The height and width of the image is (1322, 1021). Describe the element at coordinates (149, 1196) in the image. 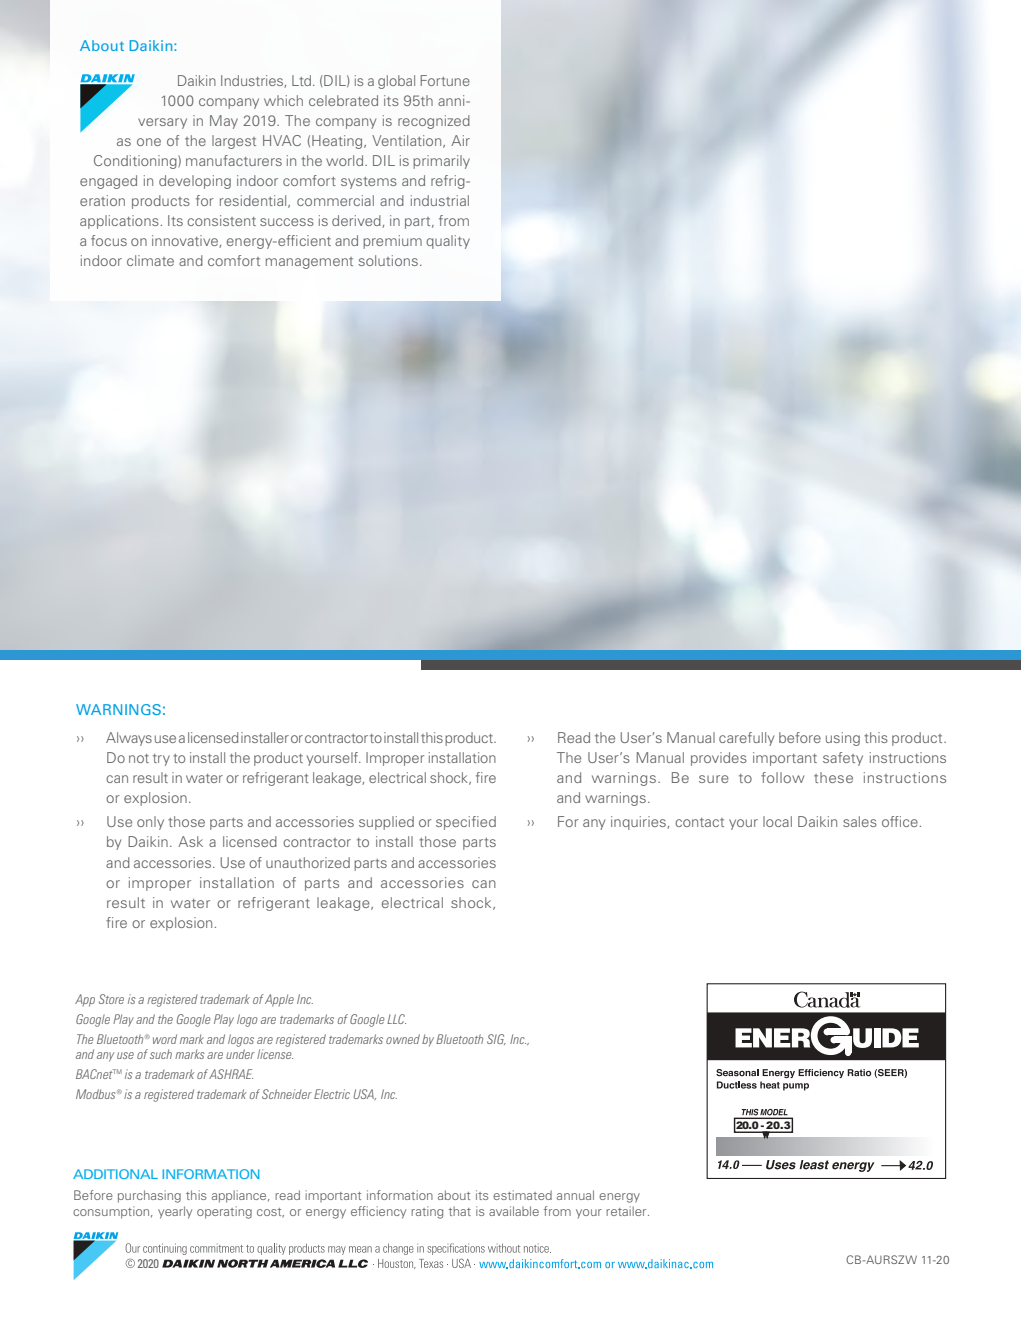

I see `purchasing` at that location.
